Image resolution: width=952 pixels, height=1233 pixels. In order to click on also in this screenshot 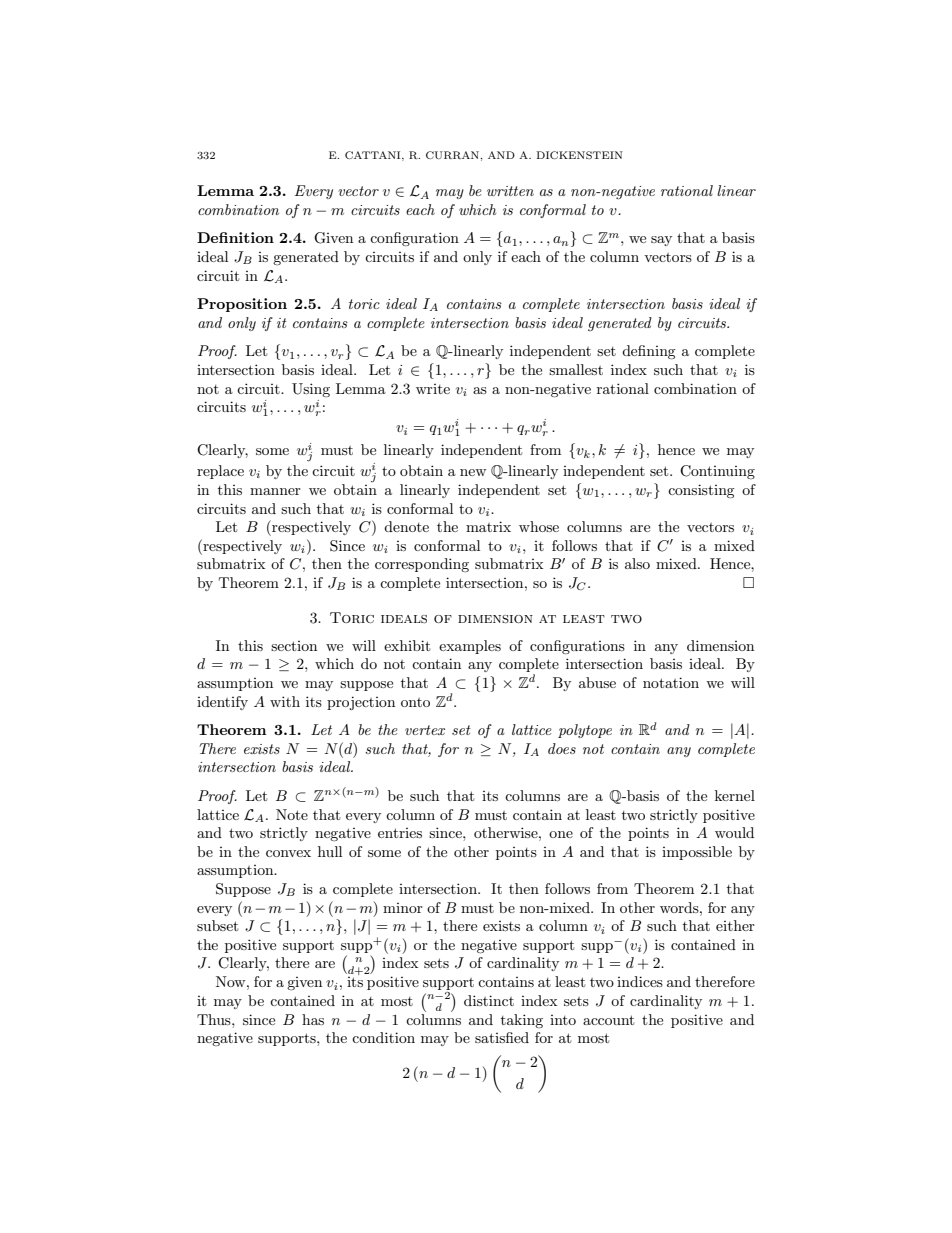, I will do `click(637, 563)`.
